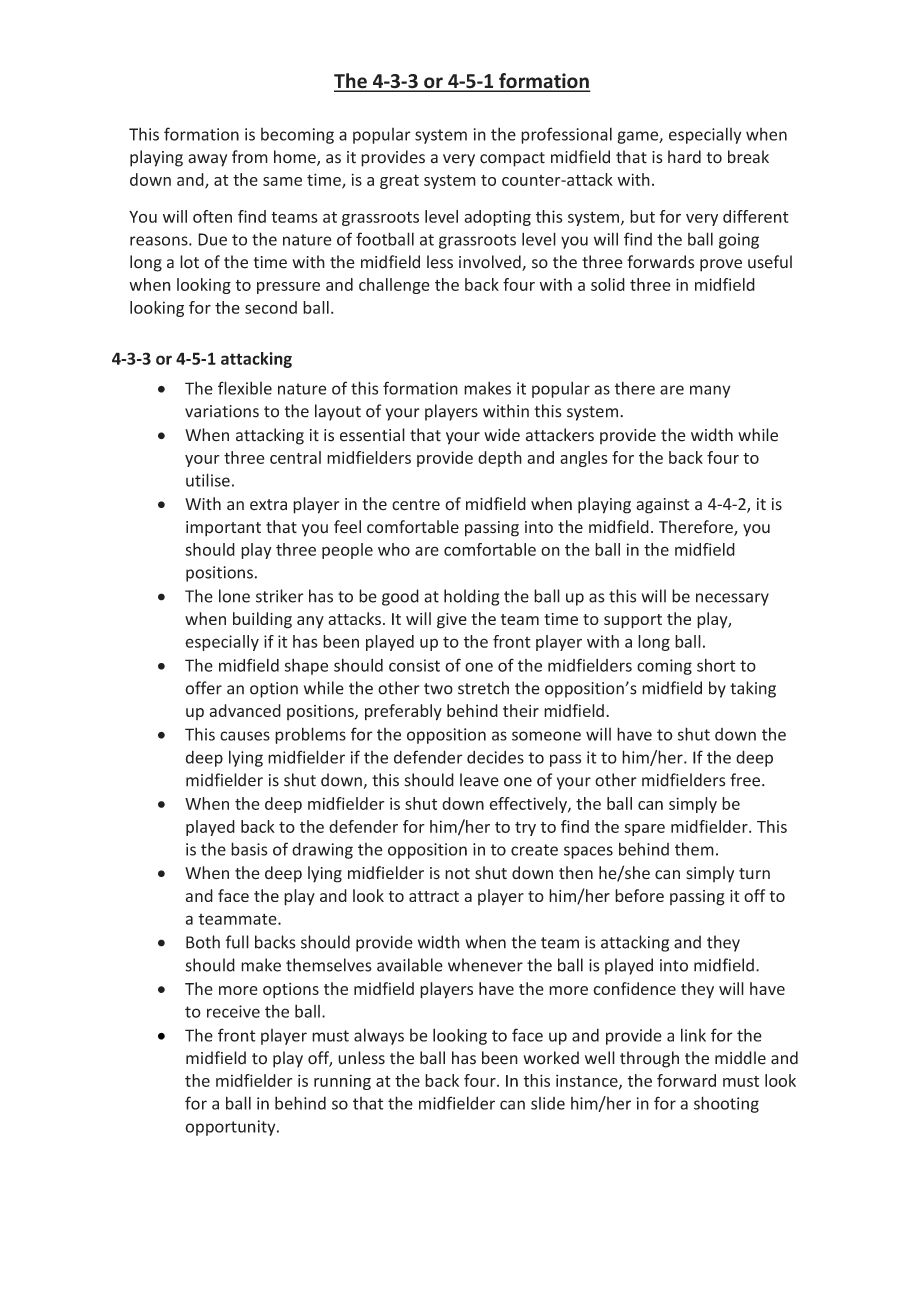  I want to click on compact, so click(512, 159).
